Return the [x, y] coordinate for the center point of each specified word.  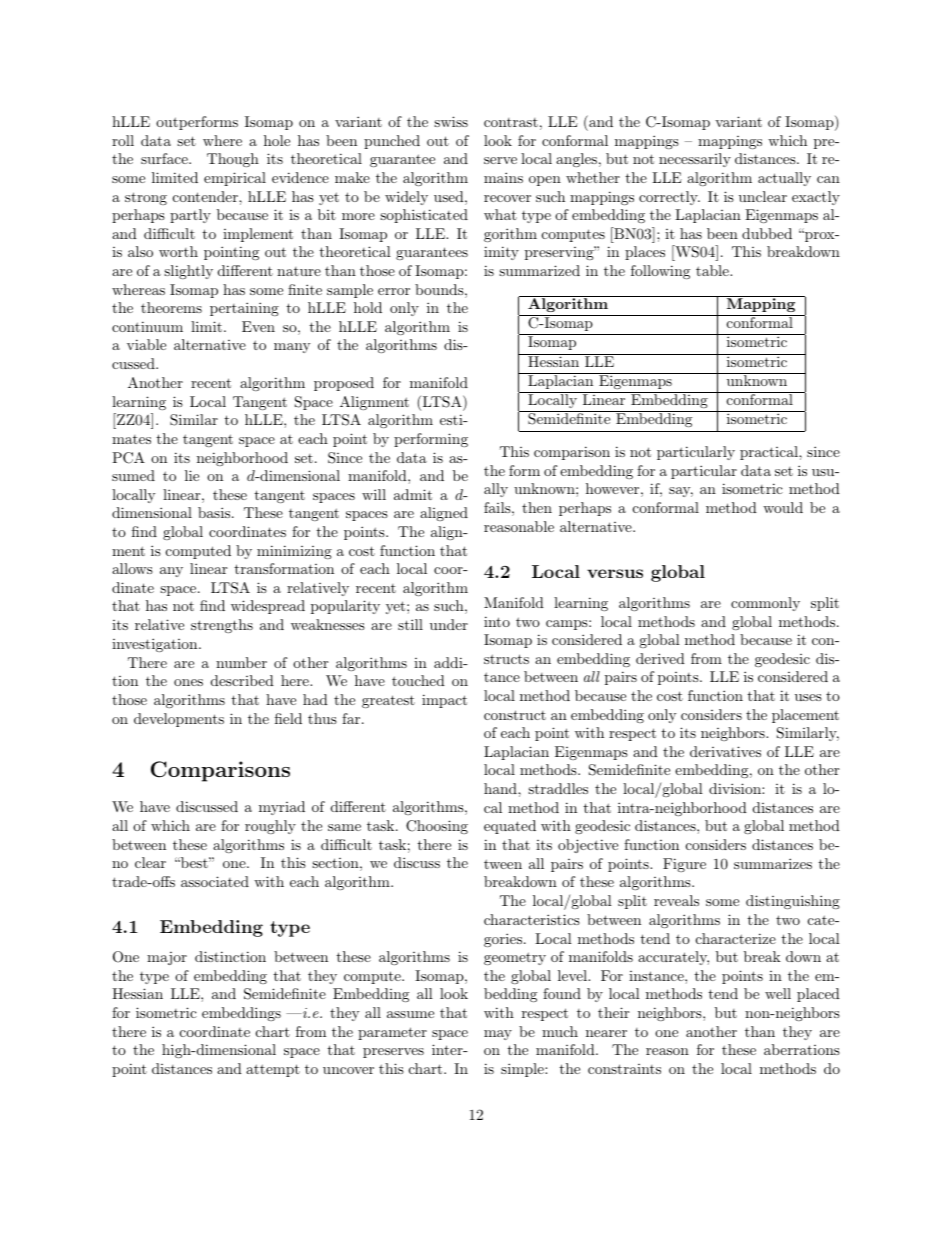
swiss [451, 121]
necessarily [695, 160]
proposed [344, 384]
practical [770, 453]
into [497, 621]
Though [233, 160]
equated [510, 827]
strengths [222, 626]
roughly [270, 827]
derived [660, 658]
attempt [273, 1070]
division [736, 788]
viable [146, 344]
